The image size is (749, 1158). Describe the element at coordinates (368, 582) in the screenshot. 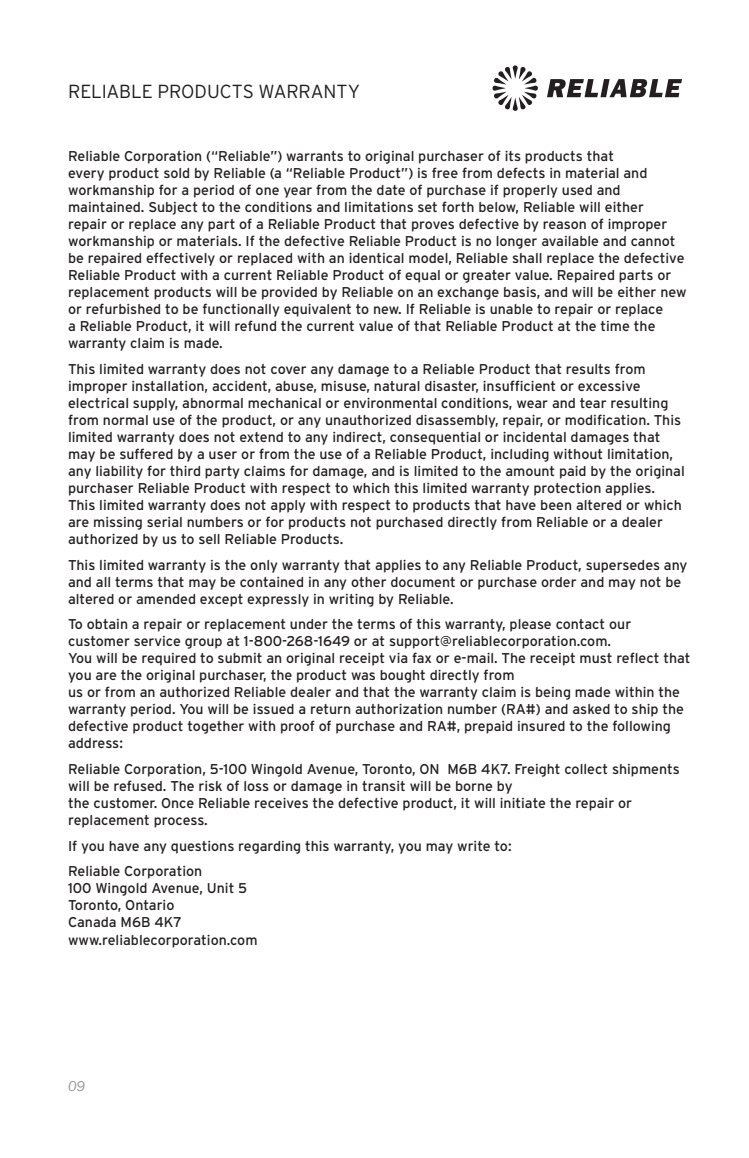

I see `other` at that location.
